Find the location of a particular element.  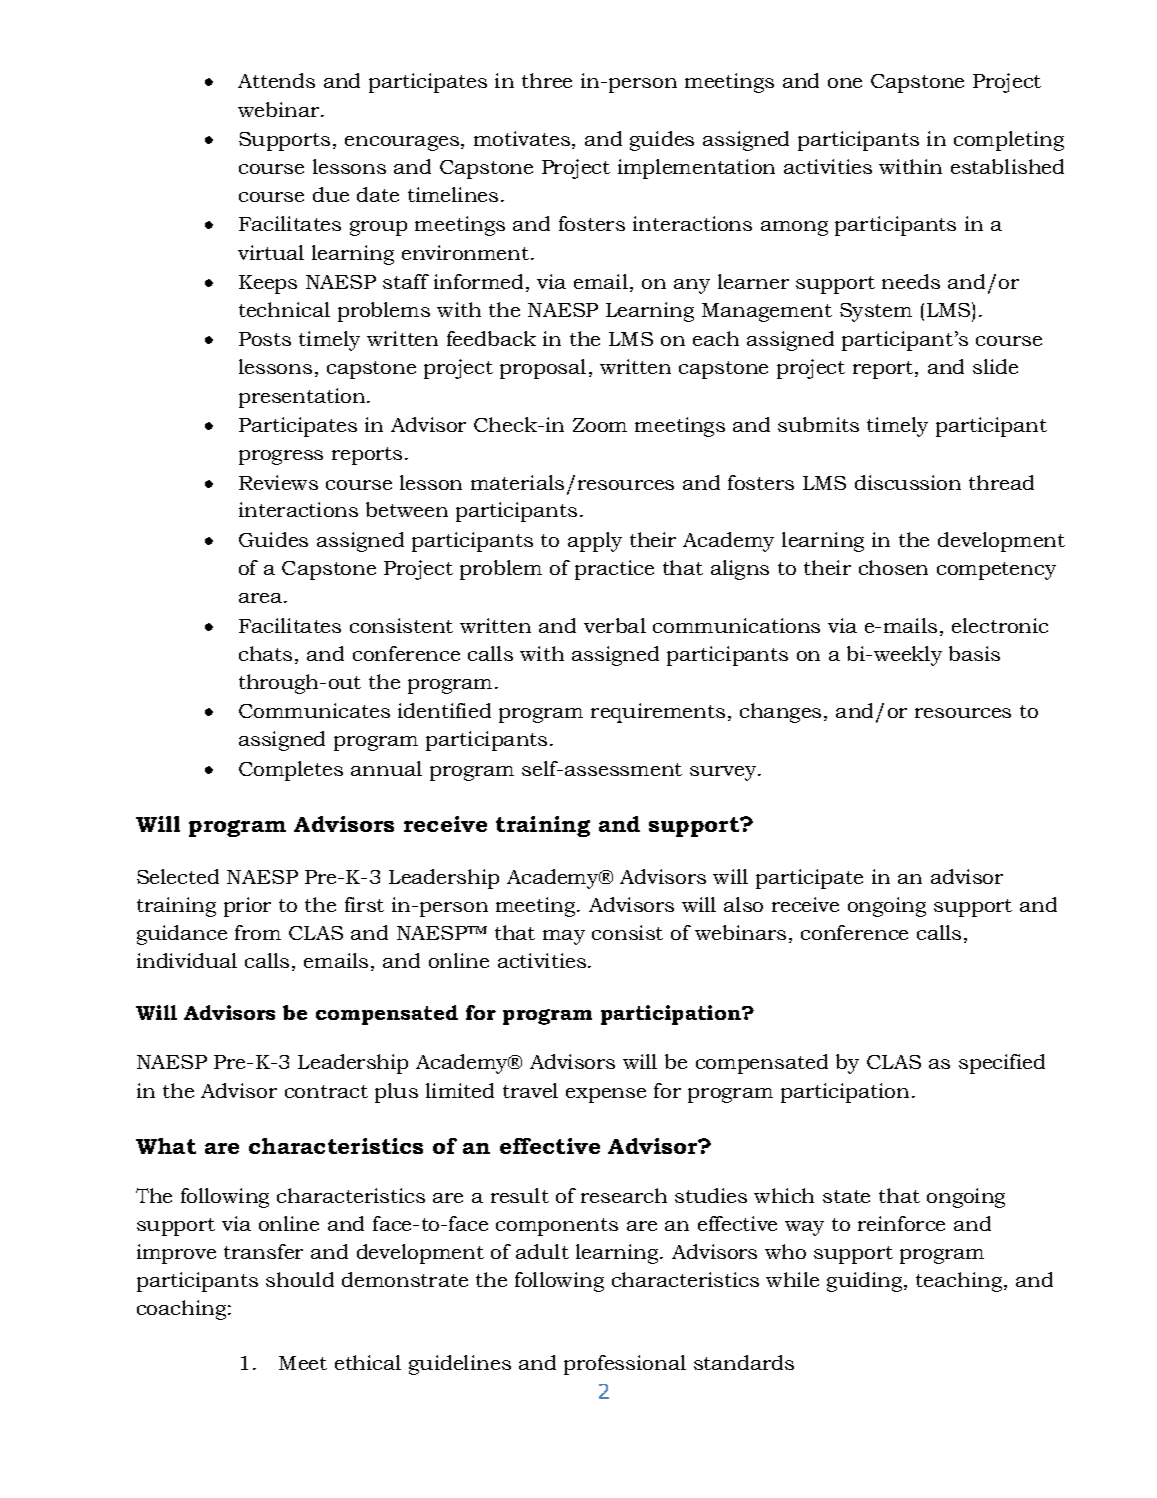

contract is located at coordinates (326, 1091).
